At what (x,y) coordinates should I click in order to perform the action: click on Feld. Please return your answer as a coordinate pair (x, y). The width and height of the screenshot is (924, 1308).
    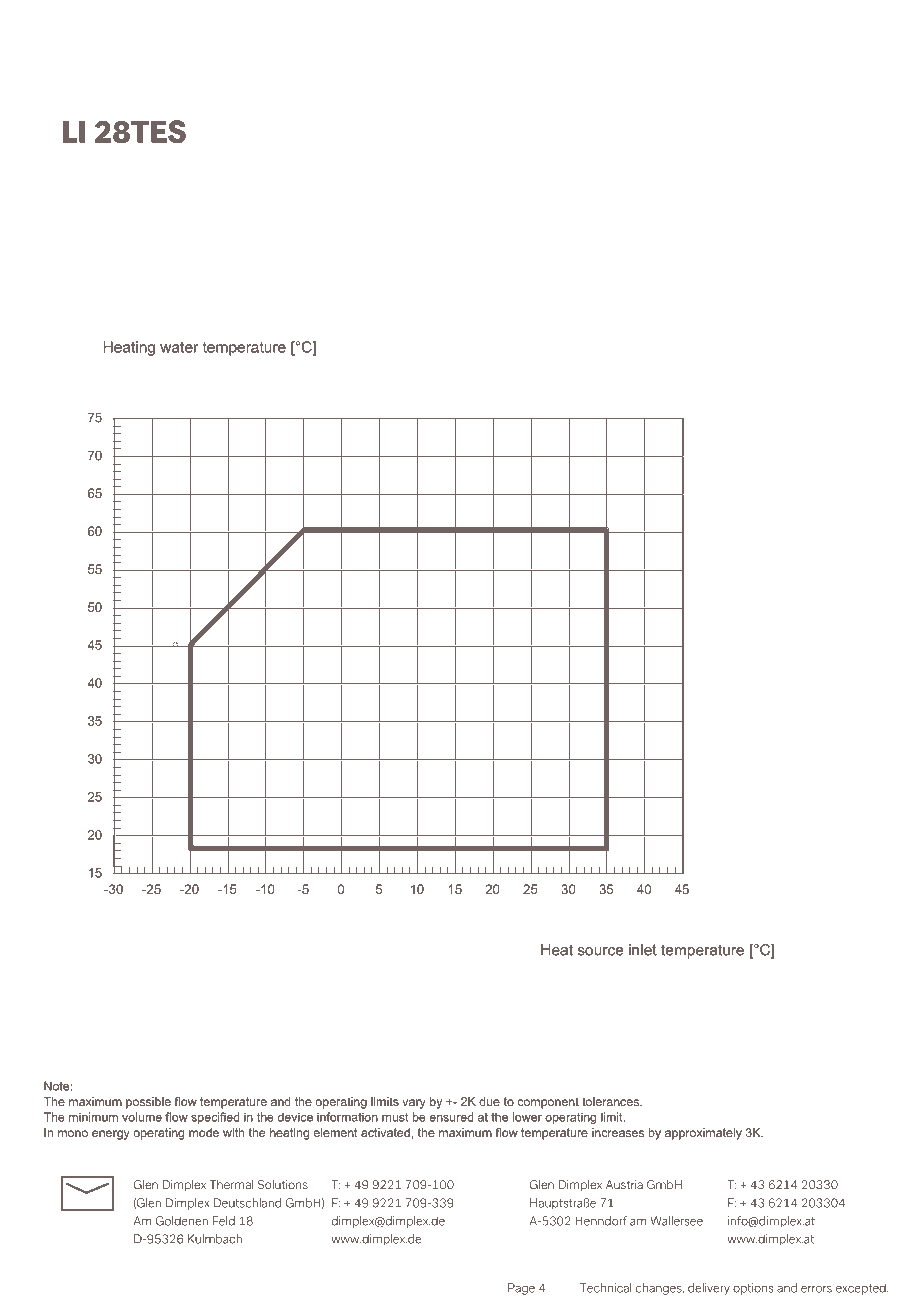
    Looking at the image, I should click on (224, 1221).
